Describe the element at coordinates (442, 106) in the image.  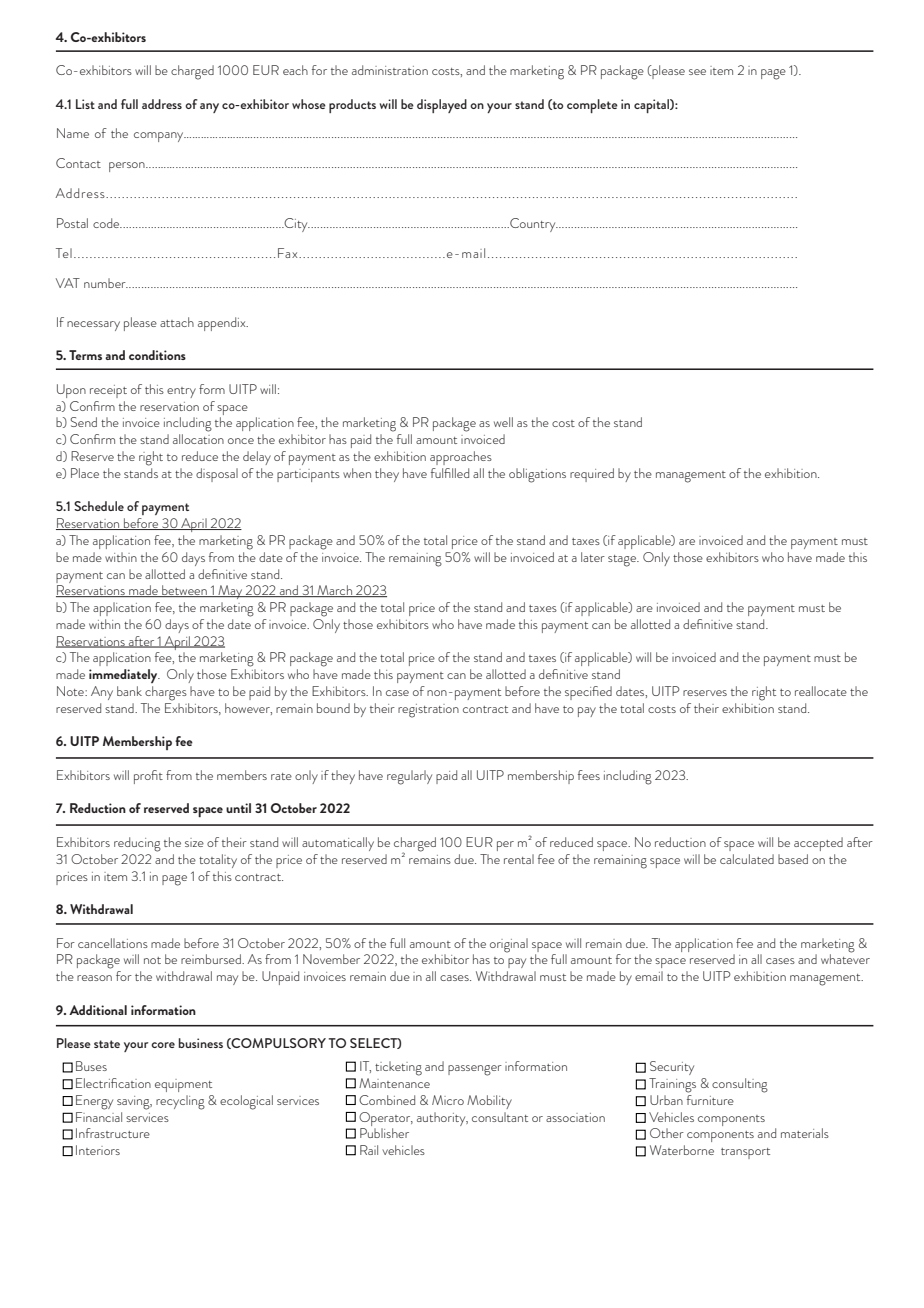
I see `displayed` at that location.
